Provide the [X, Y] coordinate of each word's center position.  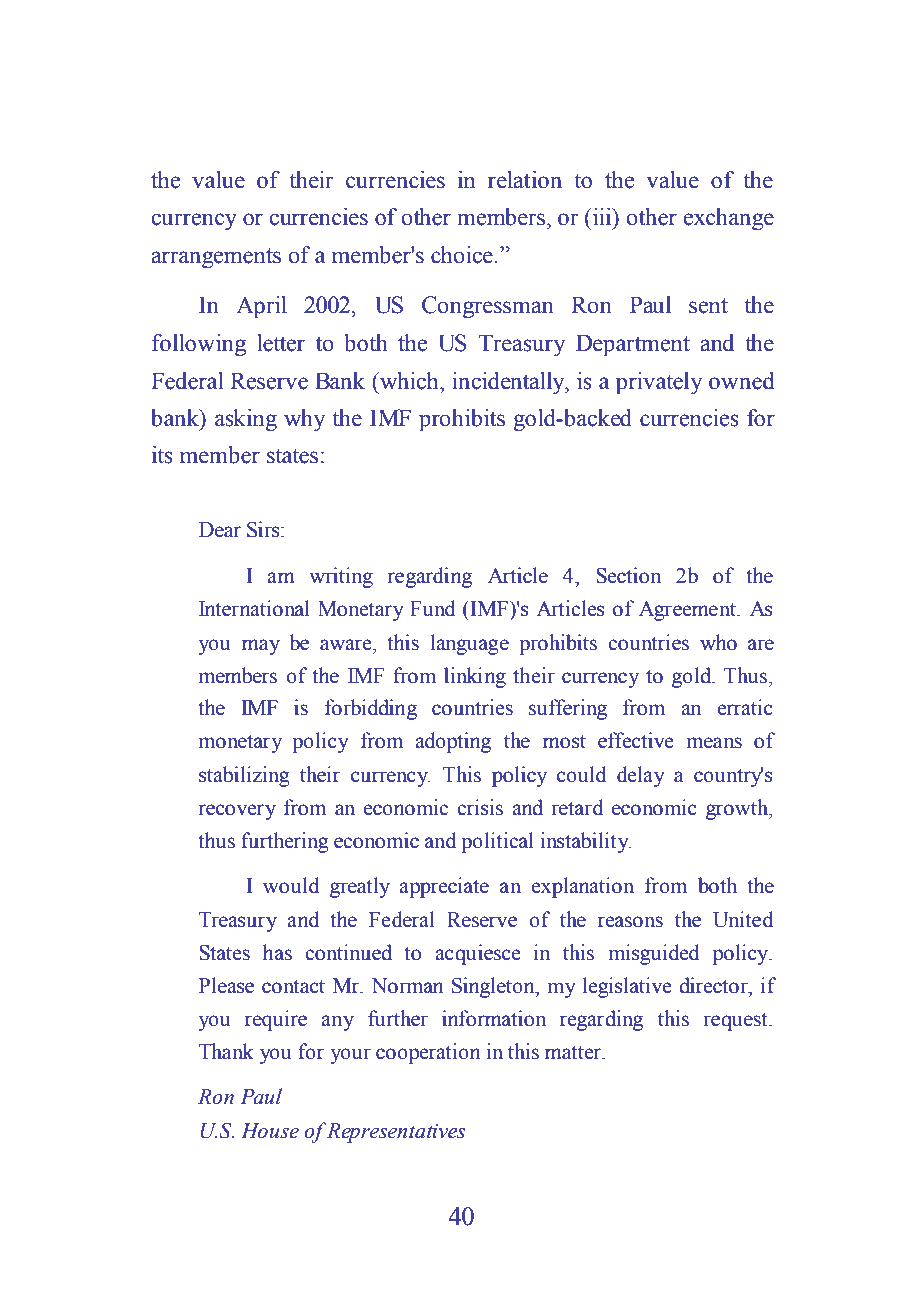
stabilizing [244, 776]
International [254, 608]
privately [659, 383]
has [277, 952]
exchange [729, 219]
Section [628, 575]
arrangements [216, 258]
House [270, 1131]
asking [246, 420]
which [409, 381]
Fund [432, 608]
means [714, 743]
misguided [653, 954]
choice [463, 255]
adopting [453, 742]
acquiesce [477, 954]
